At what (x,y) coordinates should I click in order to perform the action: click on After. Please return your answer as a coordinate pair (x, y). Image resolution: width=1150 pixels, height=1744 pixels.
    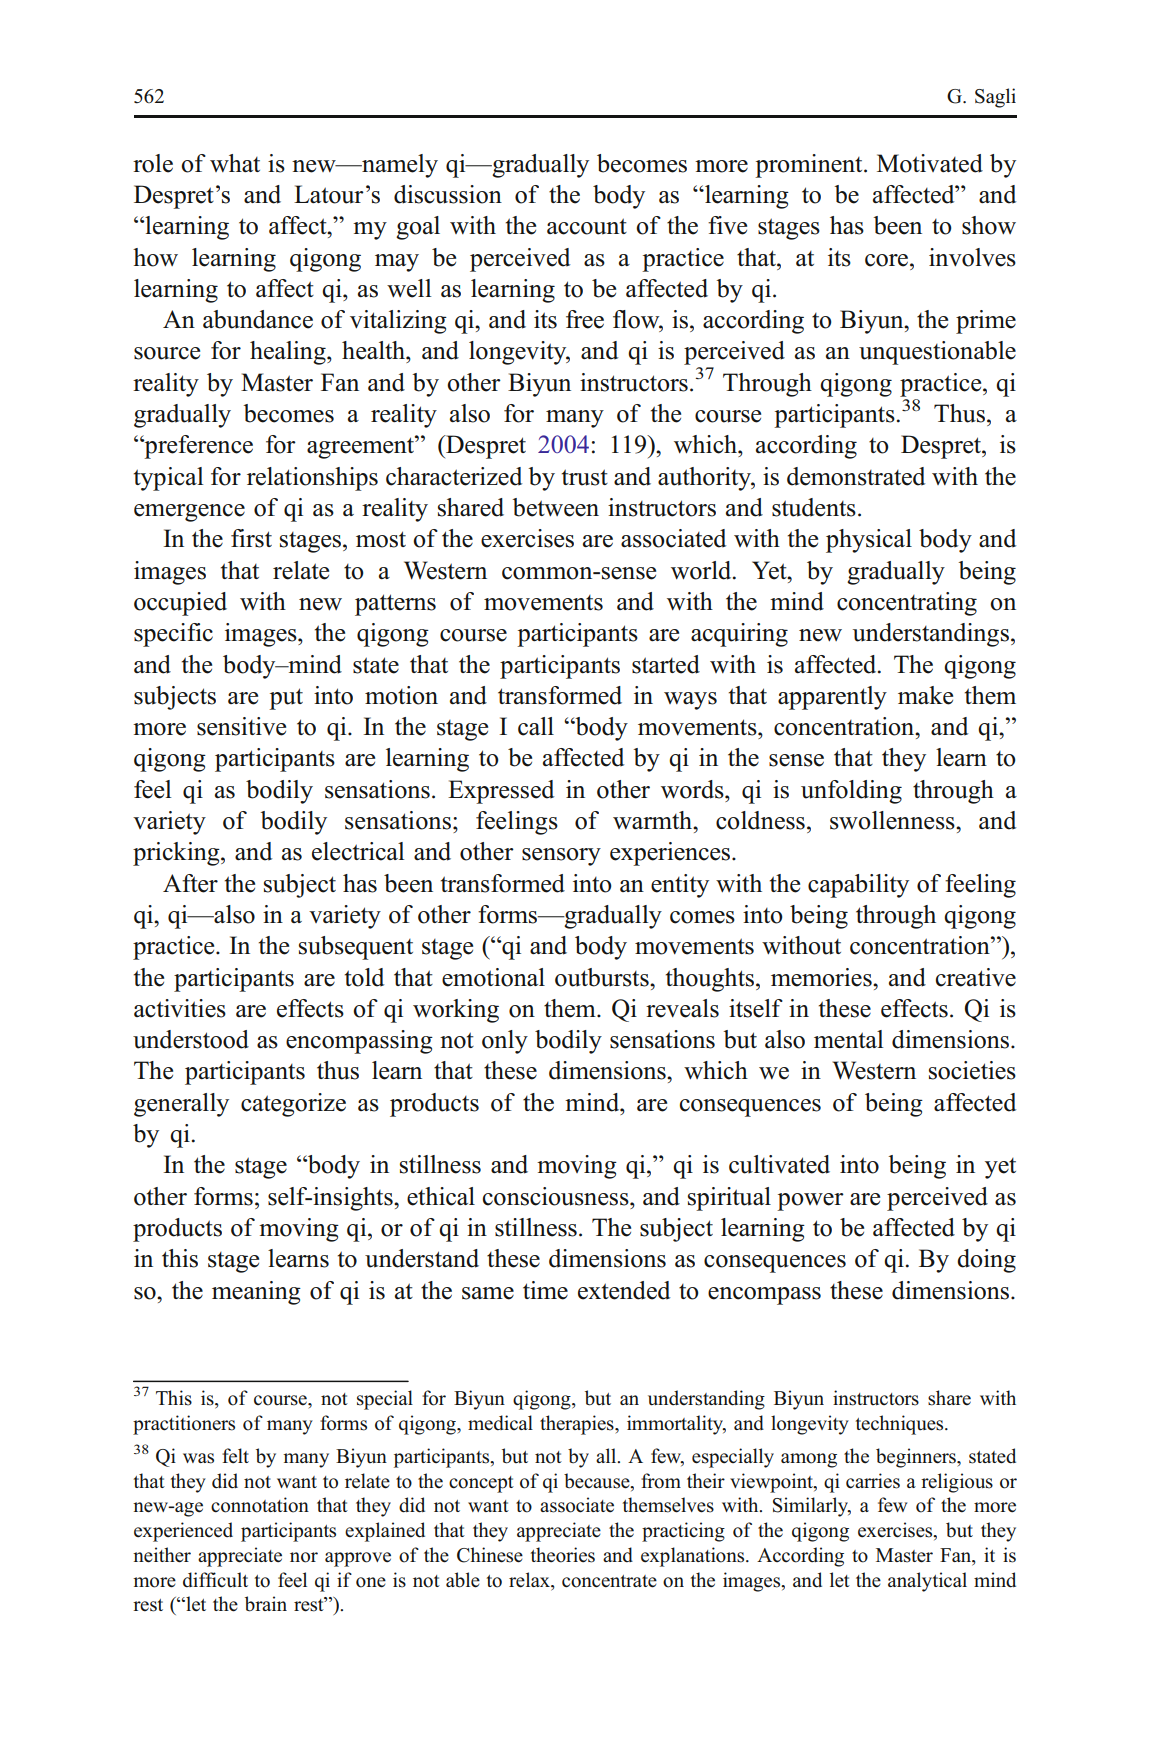
    Looking at the image, I should click on (190, 883).
